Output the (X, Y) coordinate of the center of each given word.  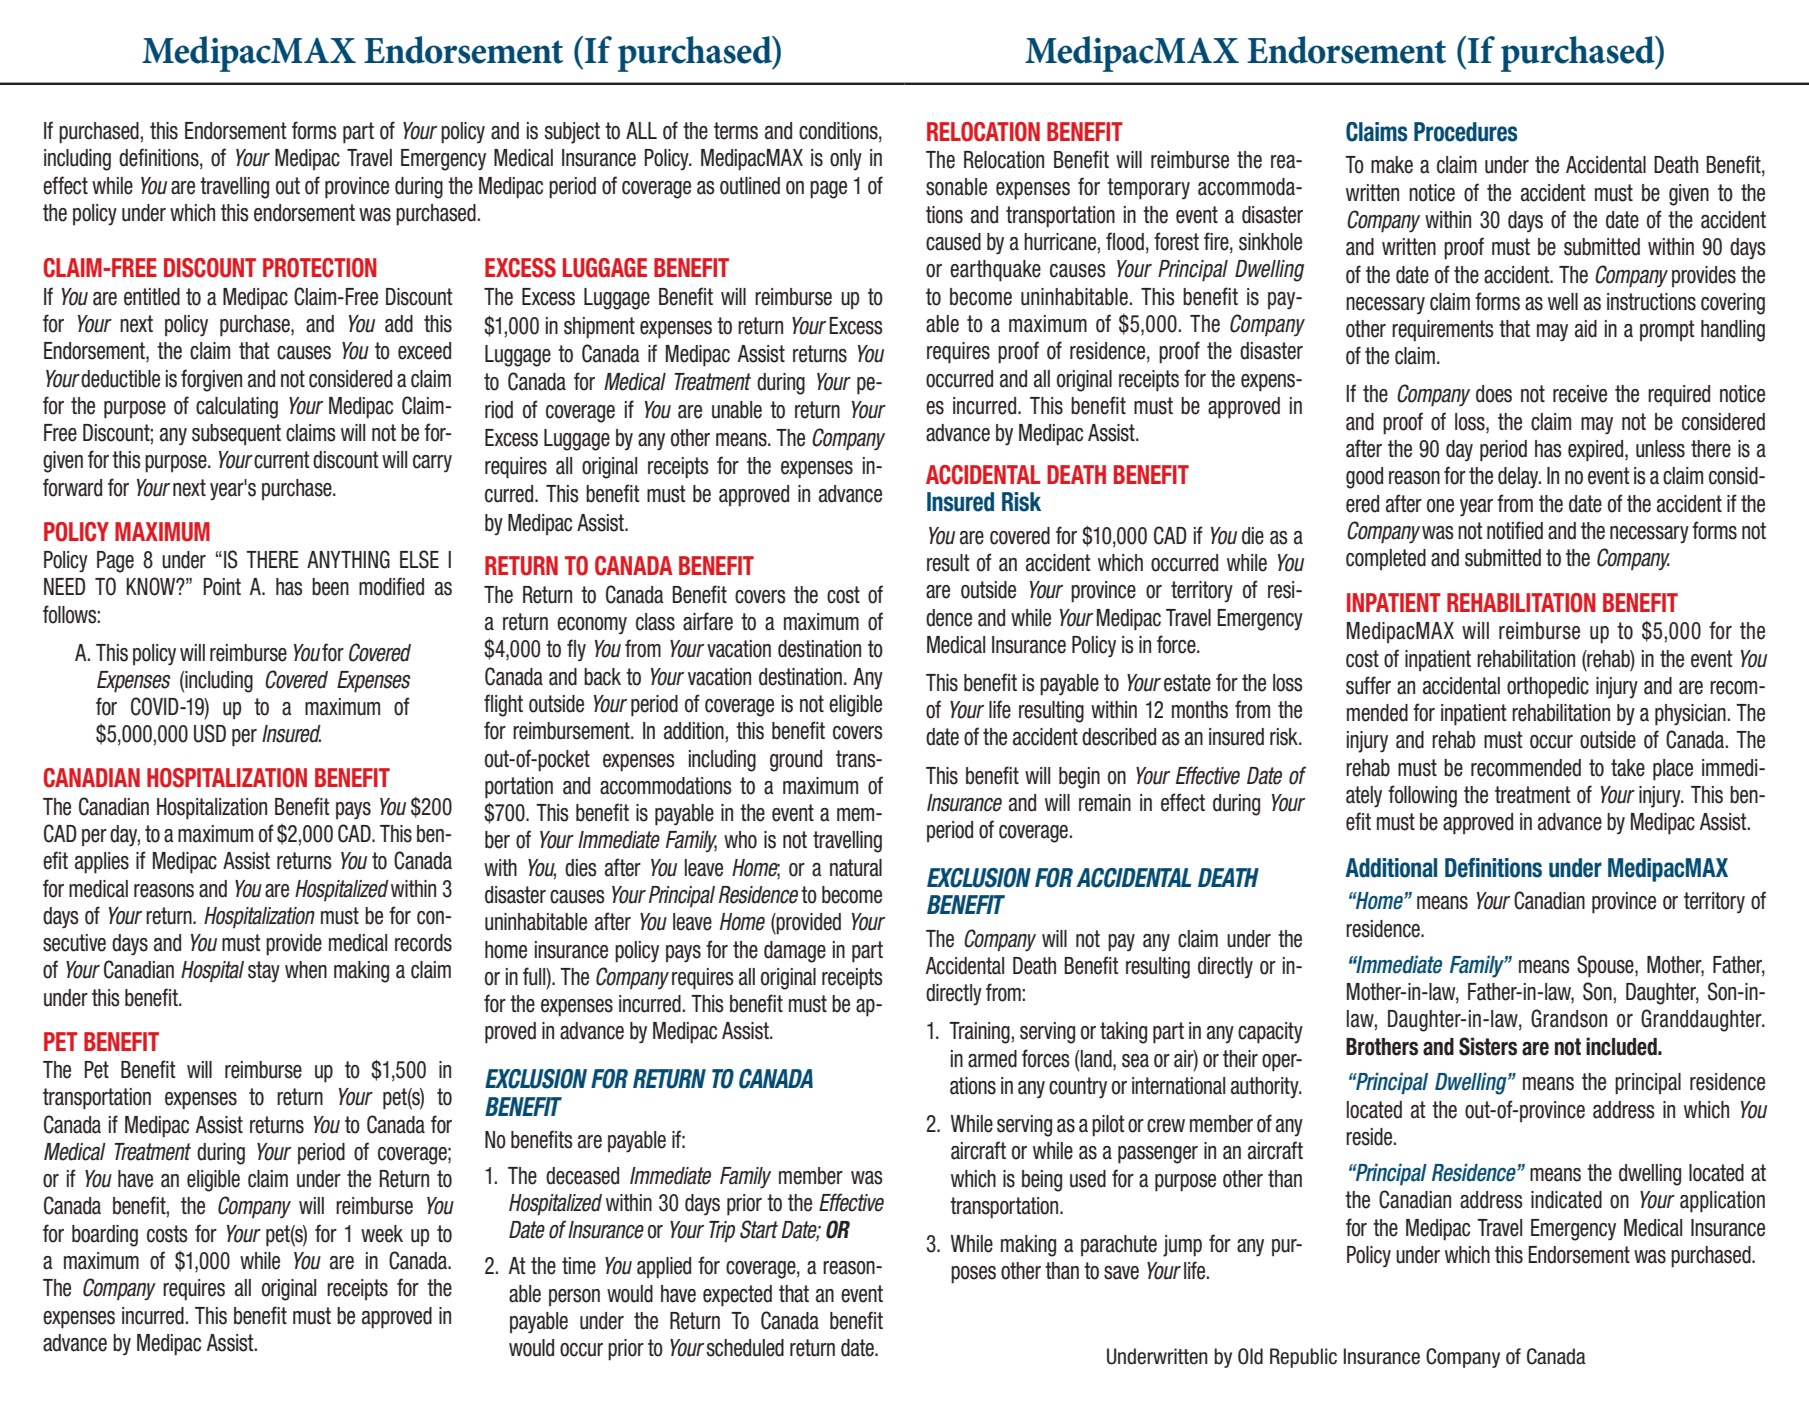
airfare (708, 621)
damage (795, 952)
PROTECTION (320, 268)
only (846, 160)
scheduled (745, 1348)
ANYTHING (348, 559)
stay (264, 972)
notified (1515, 530)
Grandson (1569, 1018)
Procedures (1465, 132)
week (382, 1234)
